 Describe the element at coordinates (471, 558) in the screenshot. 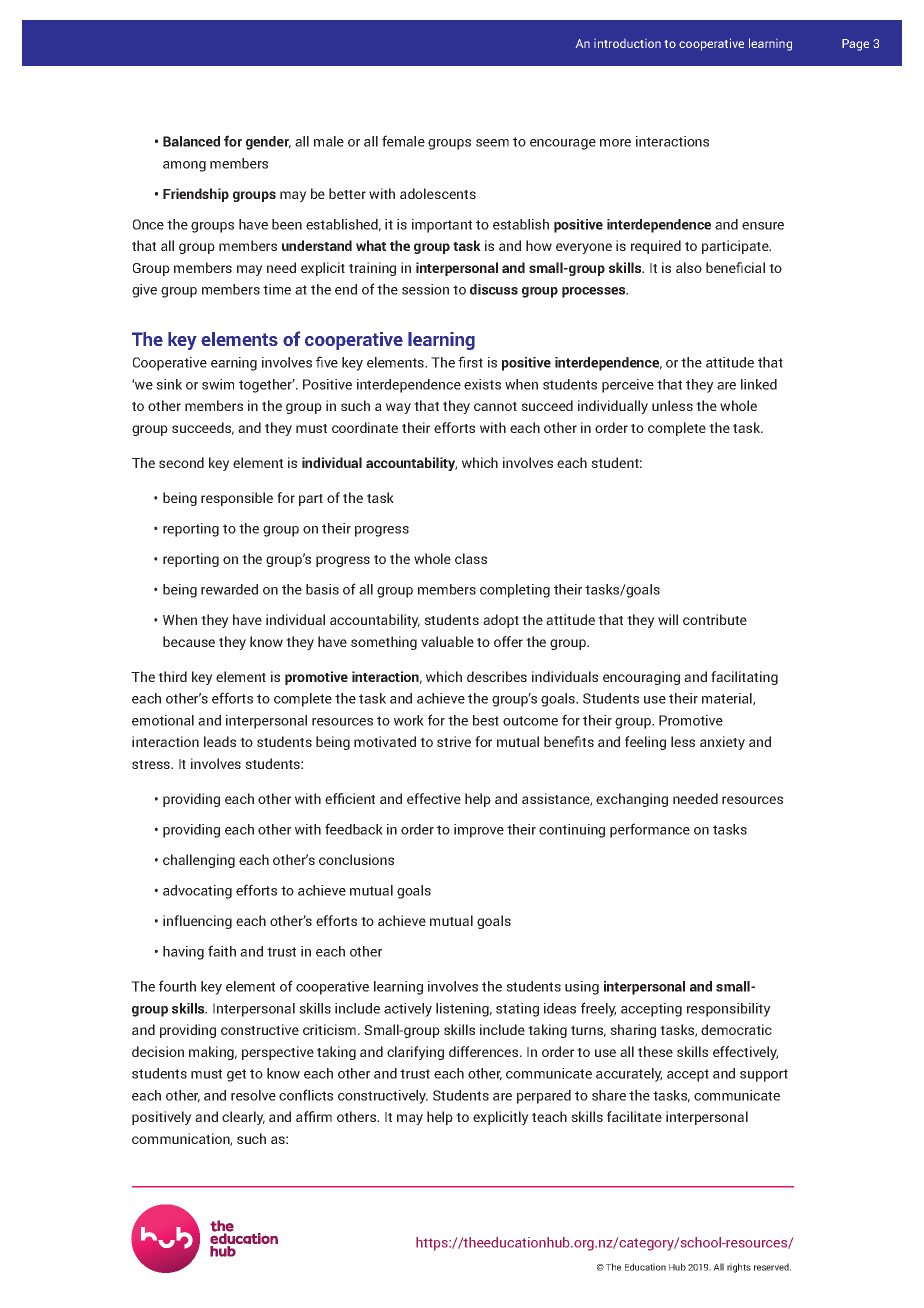

I see `class` at that location.
